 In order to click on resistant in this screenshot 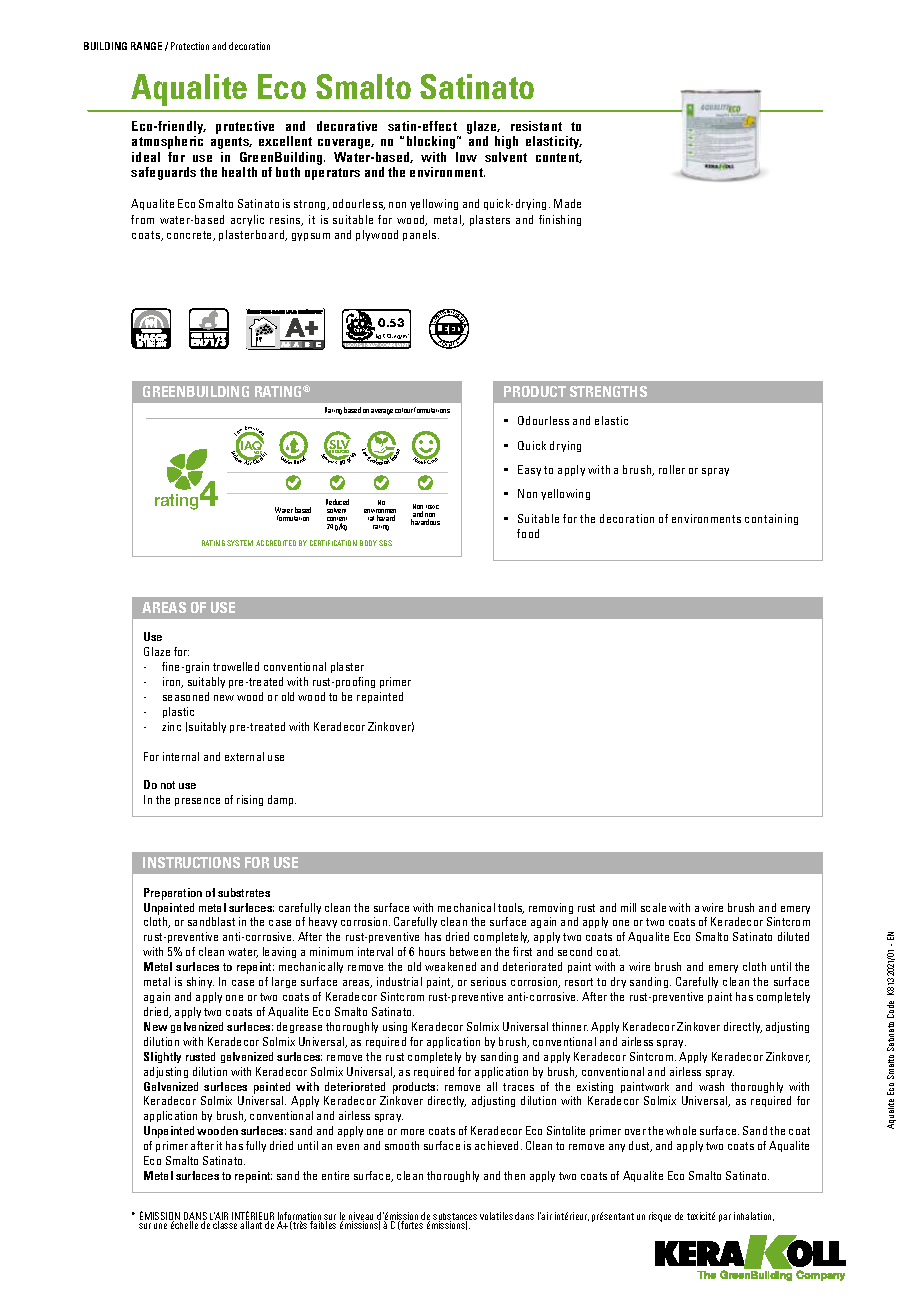, I will do `click(536, 126)`.
